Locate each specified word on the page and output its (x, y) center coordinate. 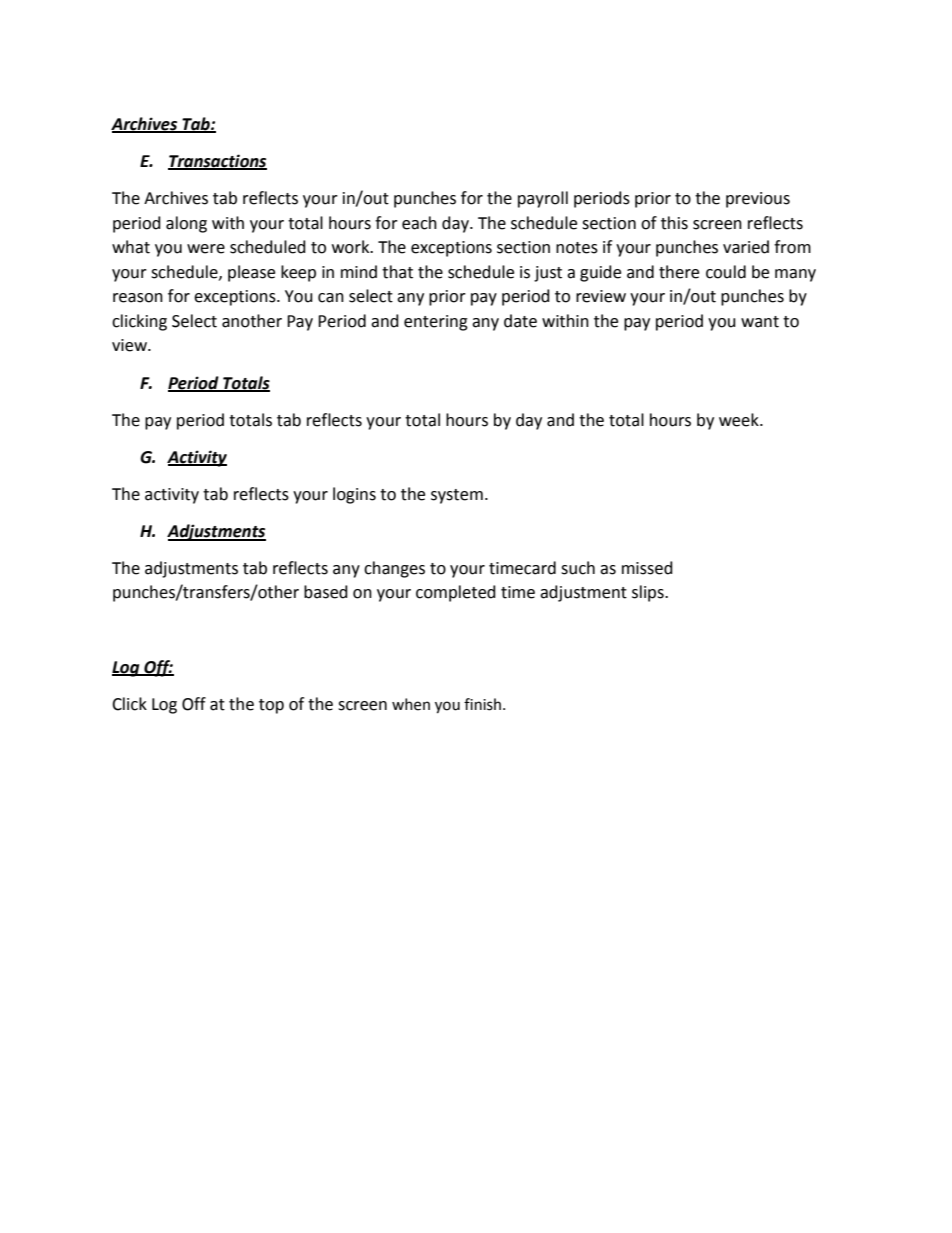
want (760, 322)
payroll (543, 199)
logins (354, 495)
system (457, 496)
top (271, 706)
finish (482, 704)
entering (436, 323)
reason (138, 298)
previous (758, 200)
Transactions (217, 161)
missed (647, 568)
